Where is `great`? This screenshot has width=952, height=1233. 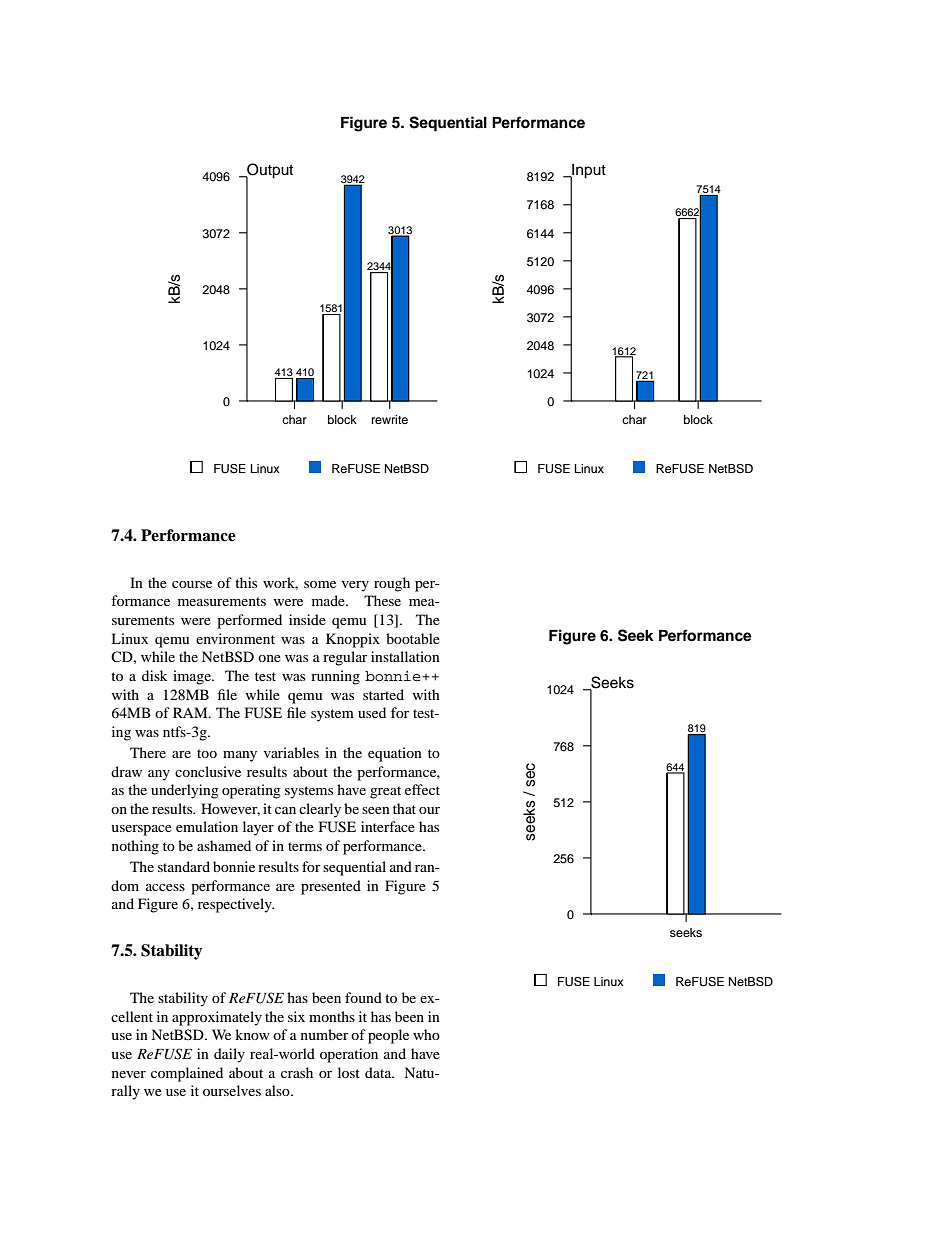
great is located at coordinates (385, 792).
